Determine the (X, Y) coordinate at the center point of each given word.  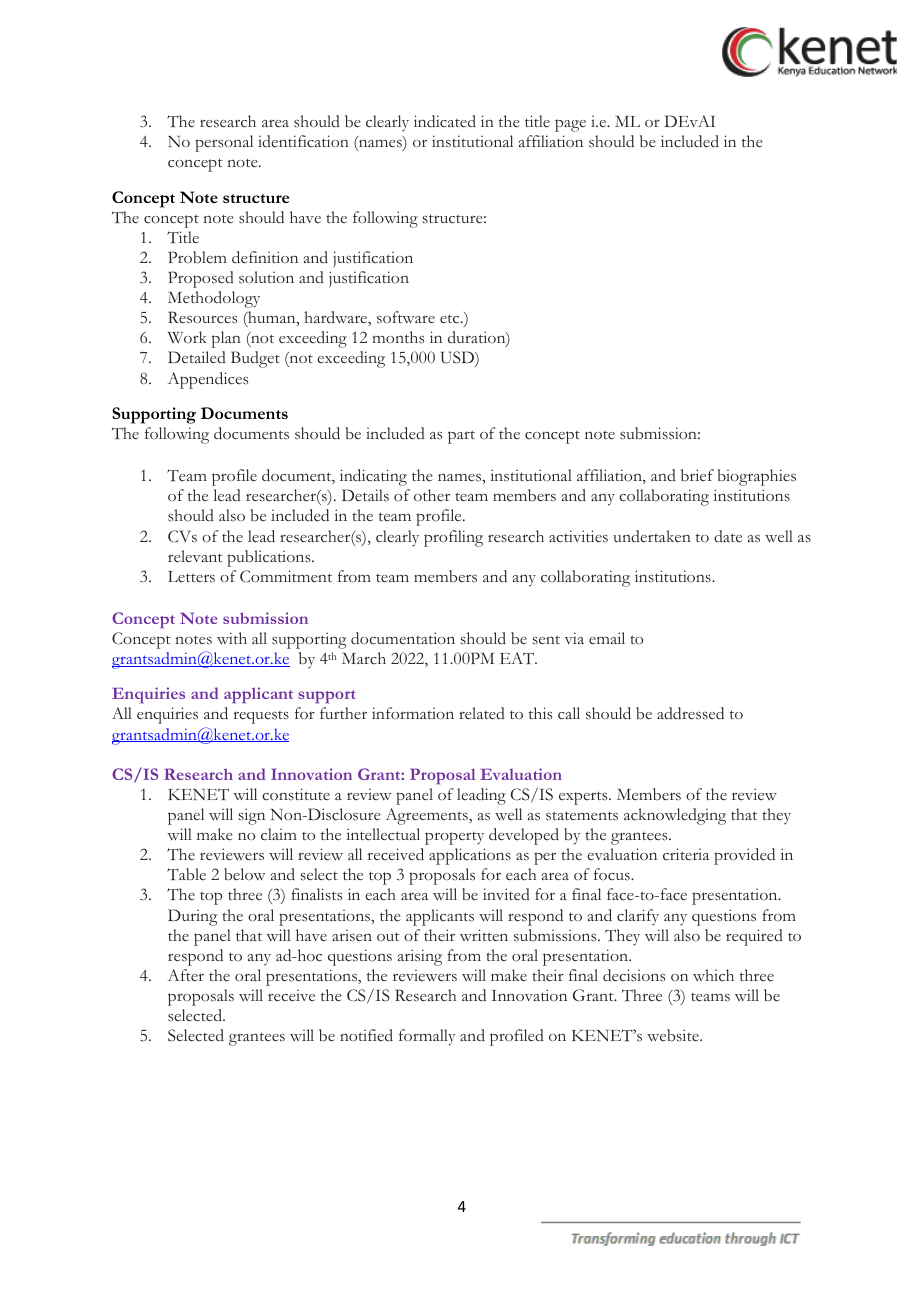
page (570, 125)
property (454, 838)
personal (224, 143)
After (186, 975)
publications (270, 558)
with (232, 638)
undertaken (652, 536)
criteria (686, 854)
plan (226, 339)
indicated (445, 121)
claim (279, 834)
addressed (690, 713)
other (432, 495)
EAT (518, 658)
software (406, 317)
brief (697, 475)
